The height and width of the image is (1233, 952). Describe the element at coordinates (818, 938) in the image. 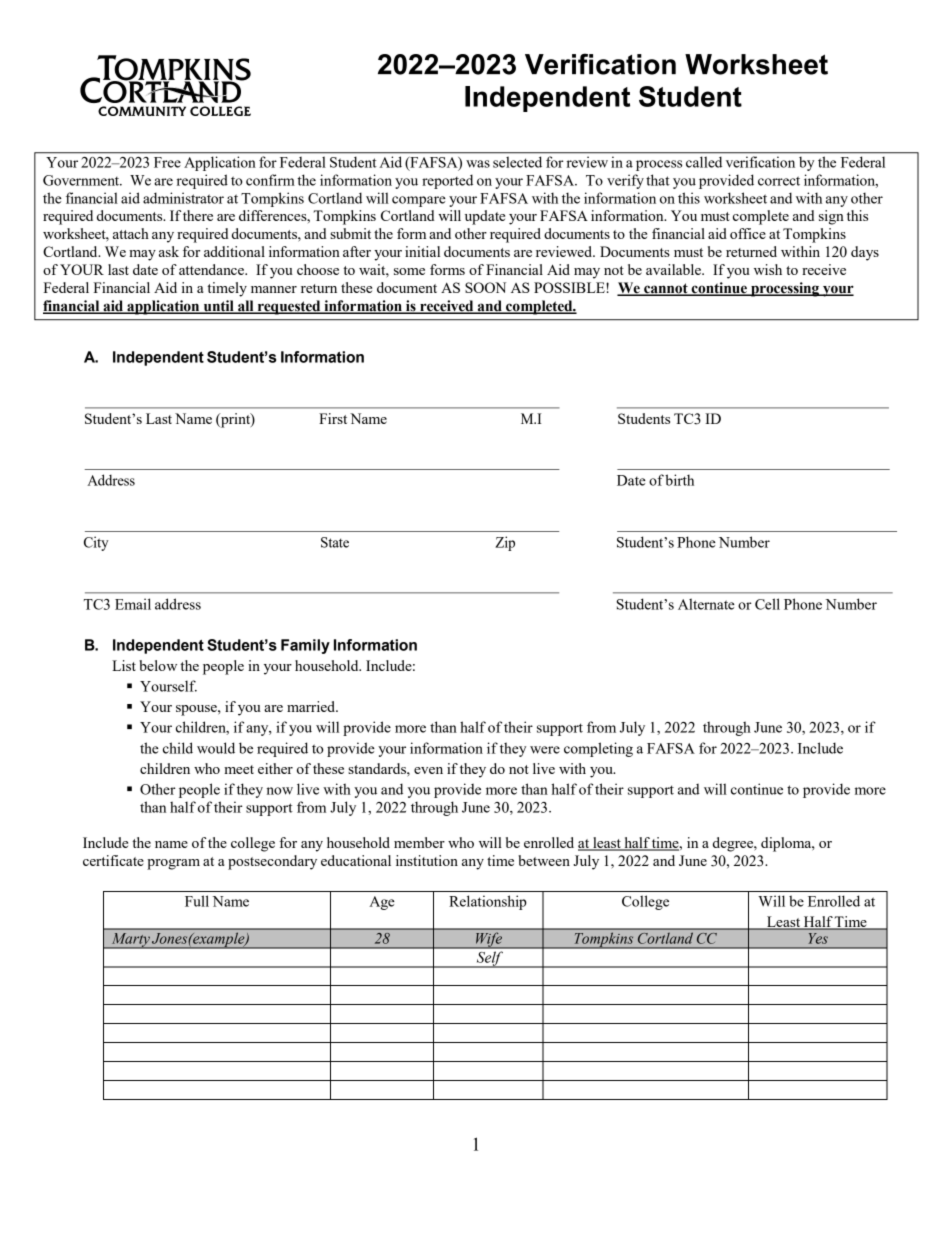

I see `Yes` at that location.
